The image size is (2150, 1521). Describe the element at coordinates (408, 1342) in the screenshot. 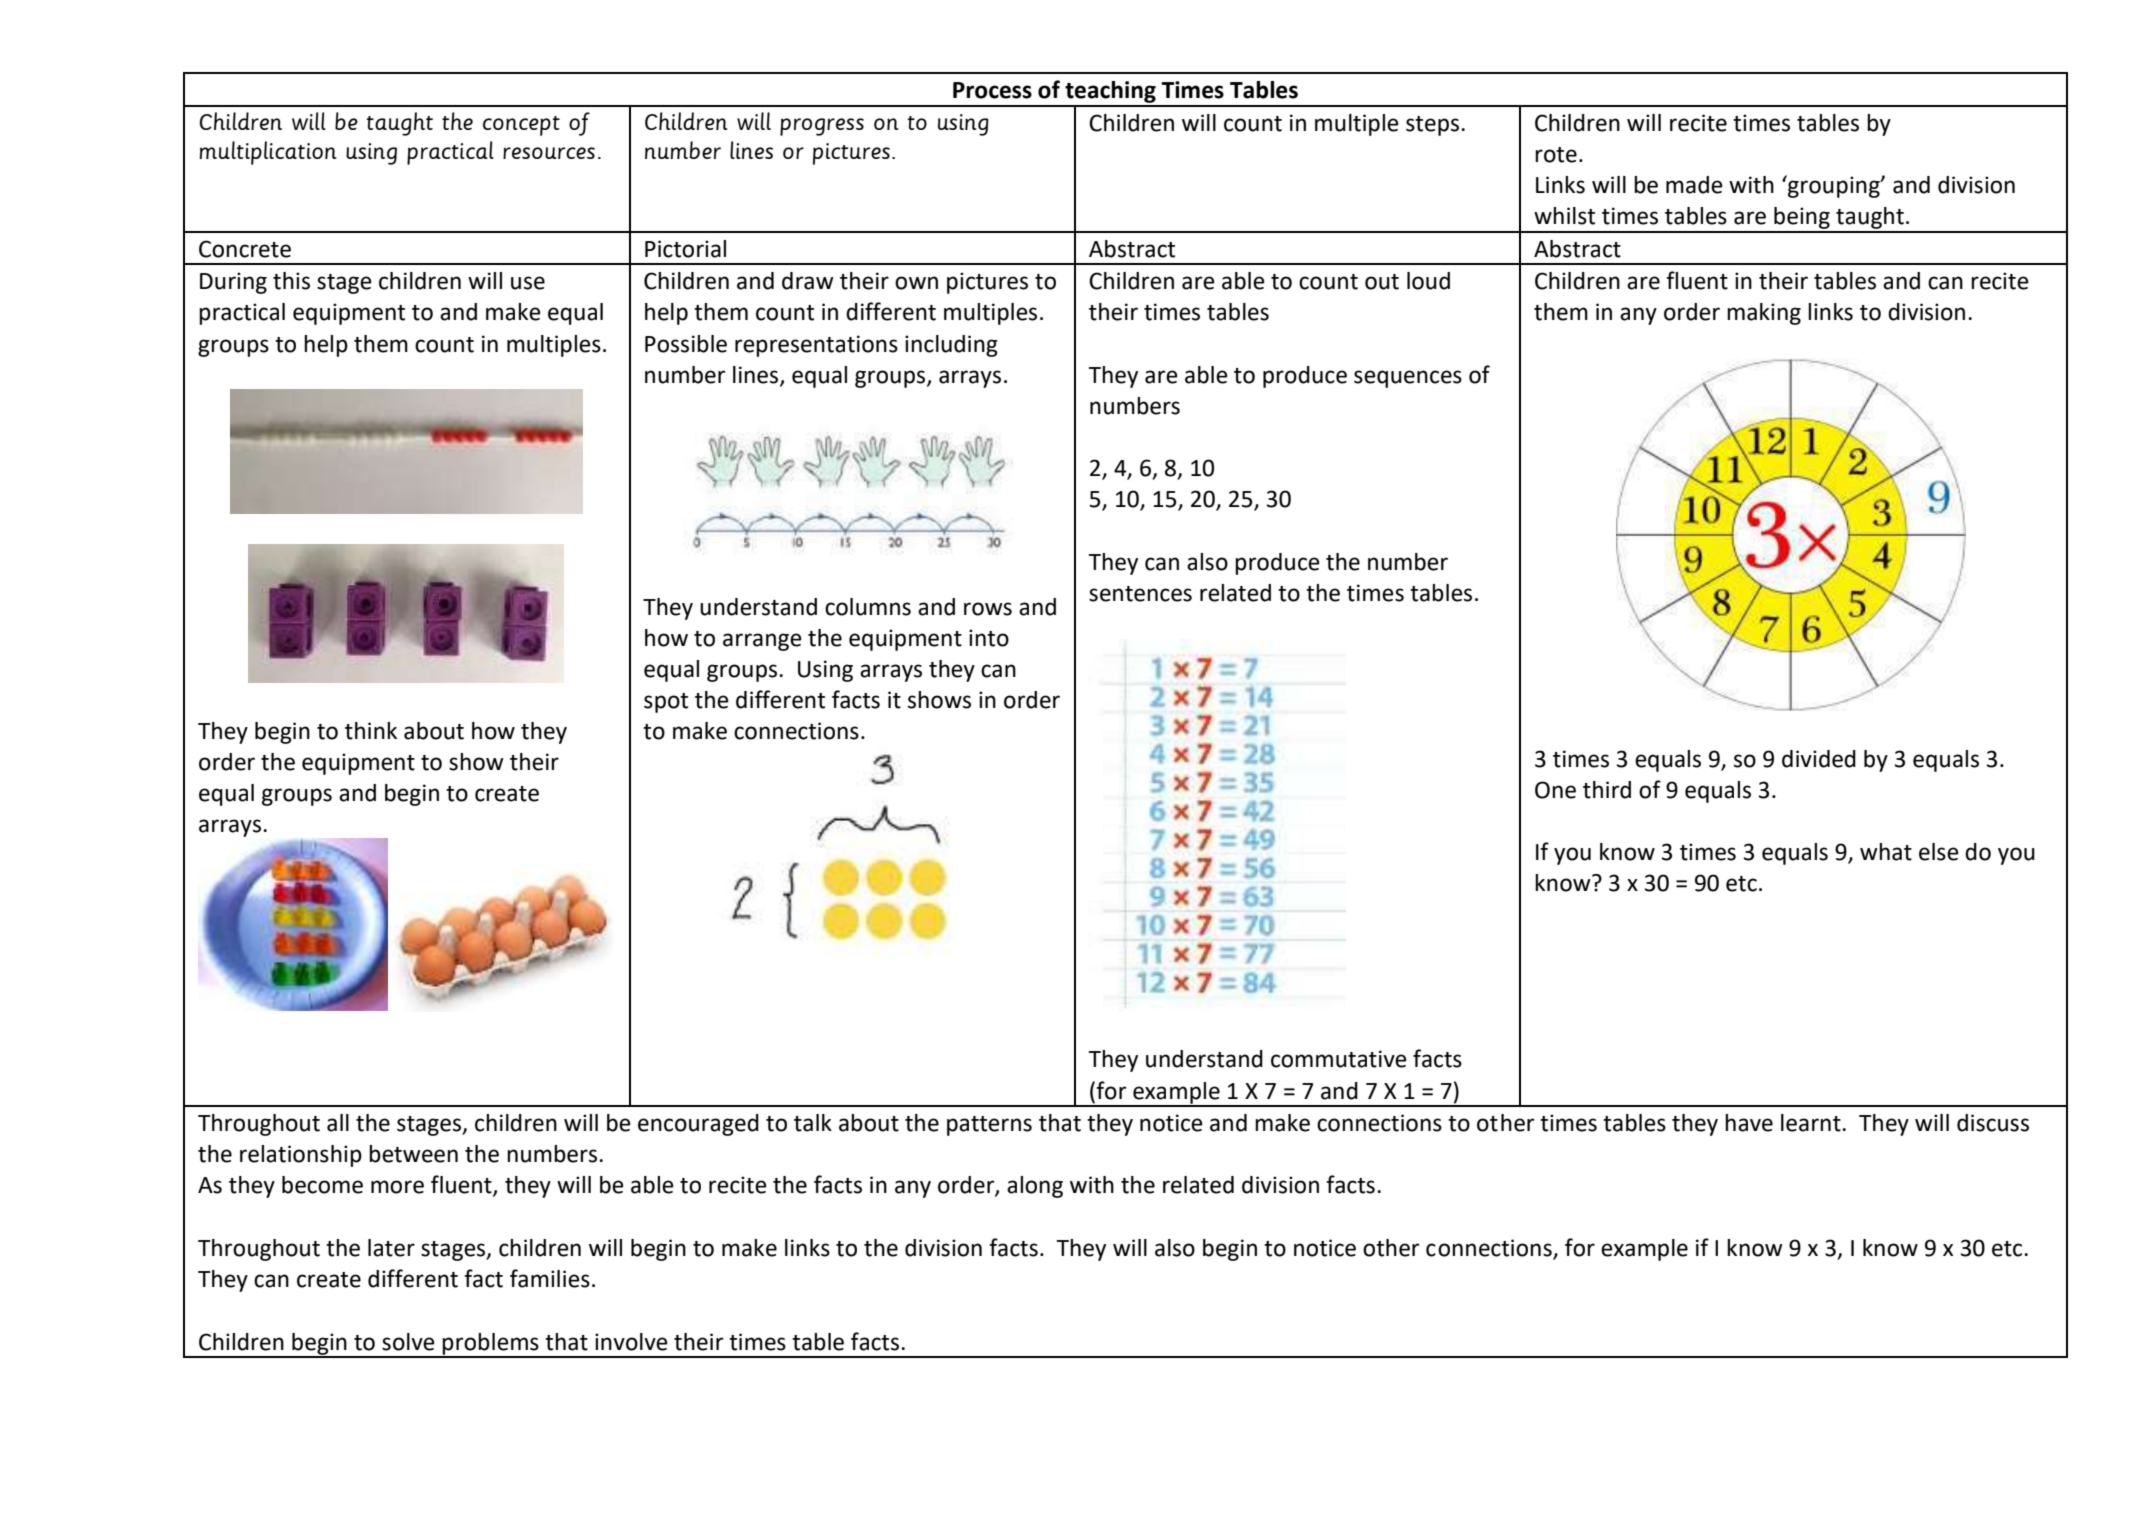

I see `solve` at that location.
